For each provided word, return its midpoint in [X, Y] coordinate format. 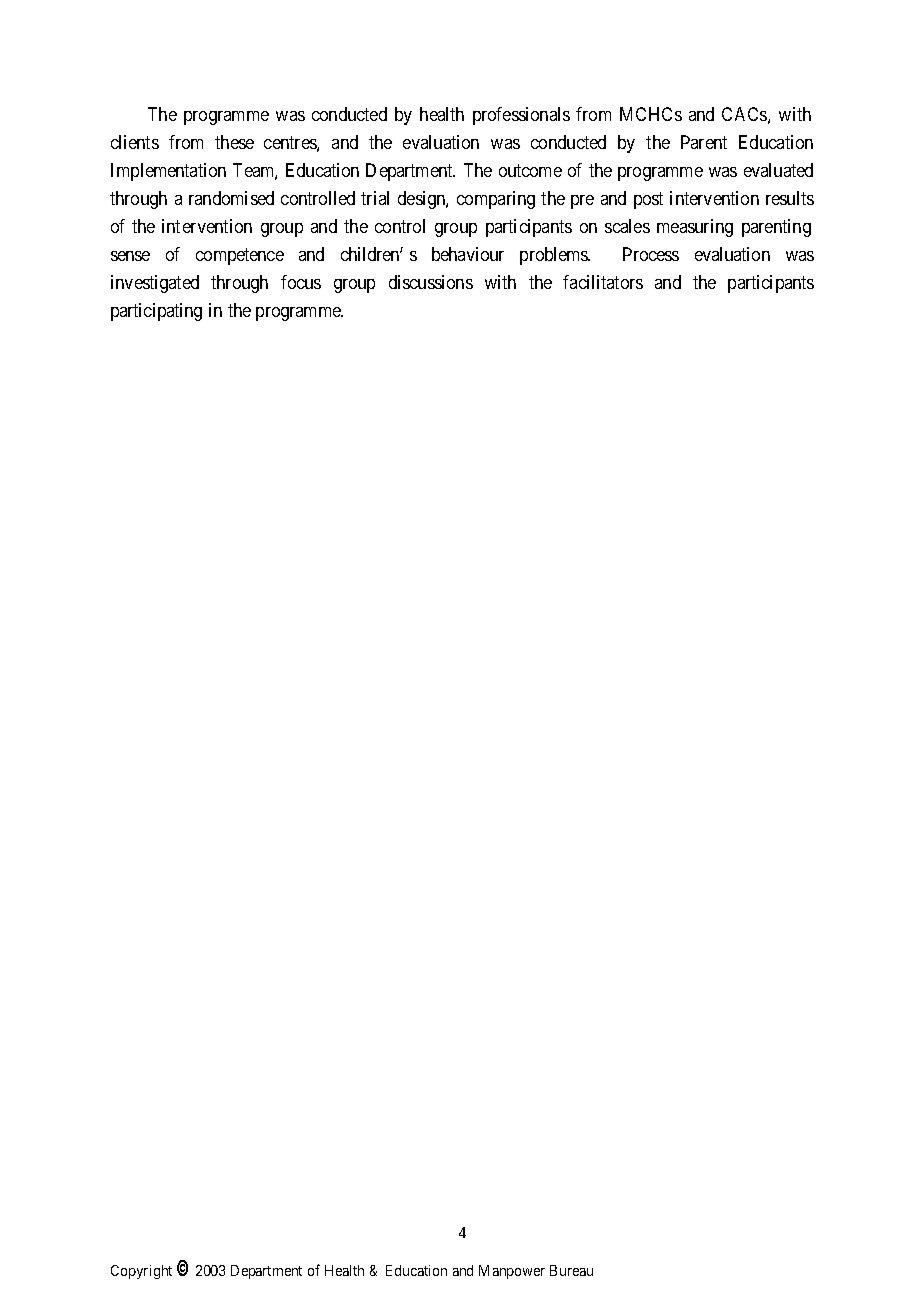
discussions [431, 282]
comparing [496, 200]
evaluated [778, 170]
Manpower [512, 1272]
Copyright [141, 1272]
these [234, 142]
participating [156, 312]
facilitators [603, 282]
